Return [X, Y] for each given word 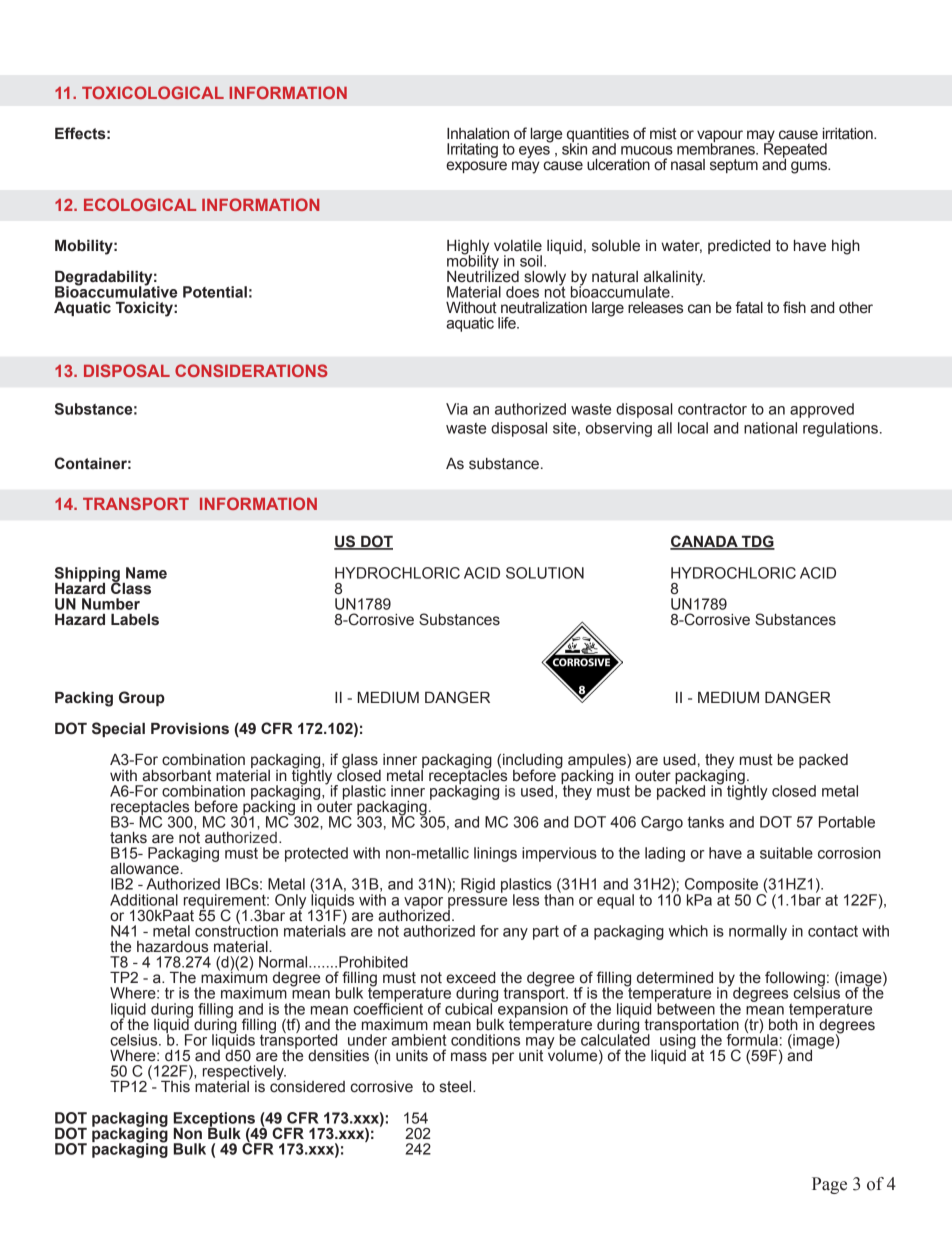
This [176, 1085]
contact [833, 931]
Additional [144, 900]
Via [457, 409]
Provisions [190, 729]
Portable [847, 822]
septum [734, 166]
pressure [477, 904]
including [533, 762]
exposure [476, 167]
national [770, 428]
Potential [215, 292]
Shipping [87, 575]
